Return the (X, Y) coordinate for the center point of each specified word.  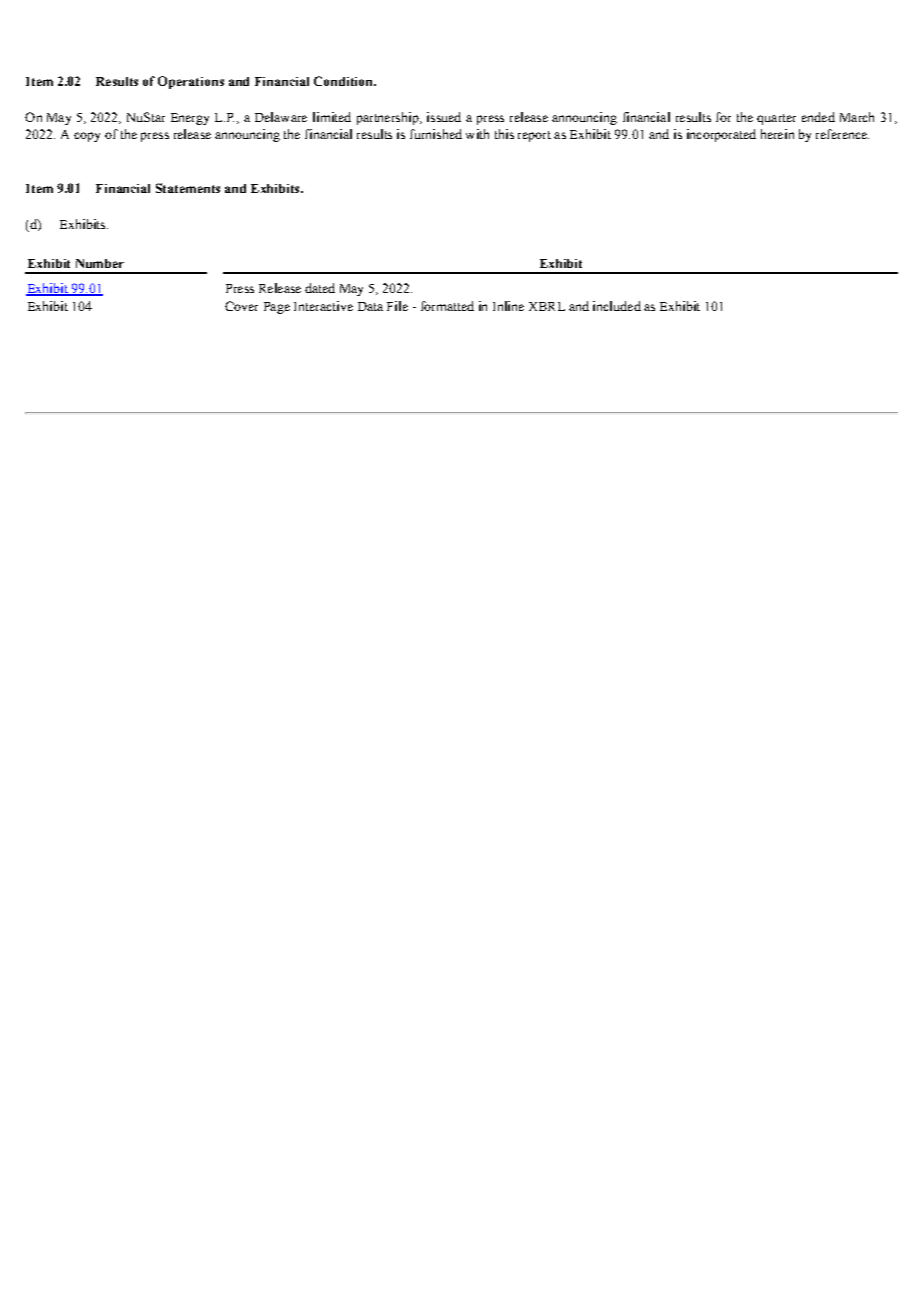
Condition (344, 81)
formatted (447, 306)
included (617, 306)
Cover (241, 306)
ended (818, 117)
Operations (191, 82)
